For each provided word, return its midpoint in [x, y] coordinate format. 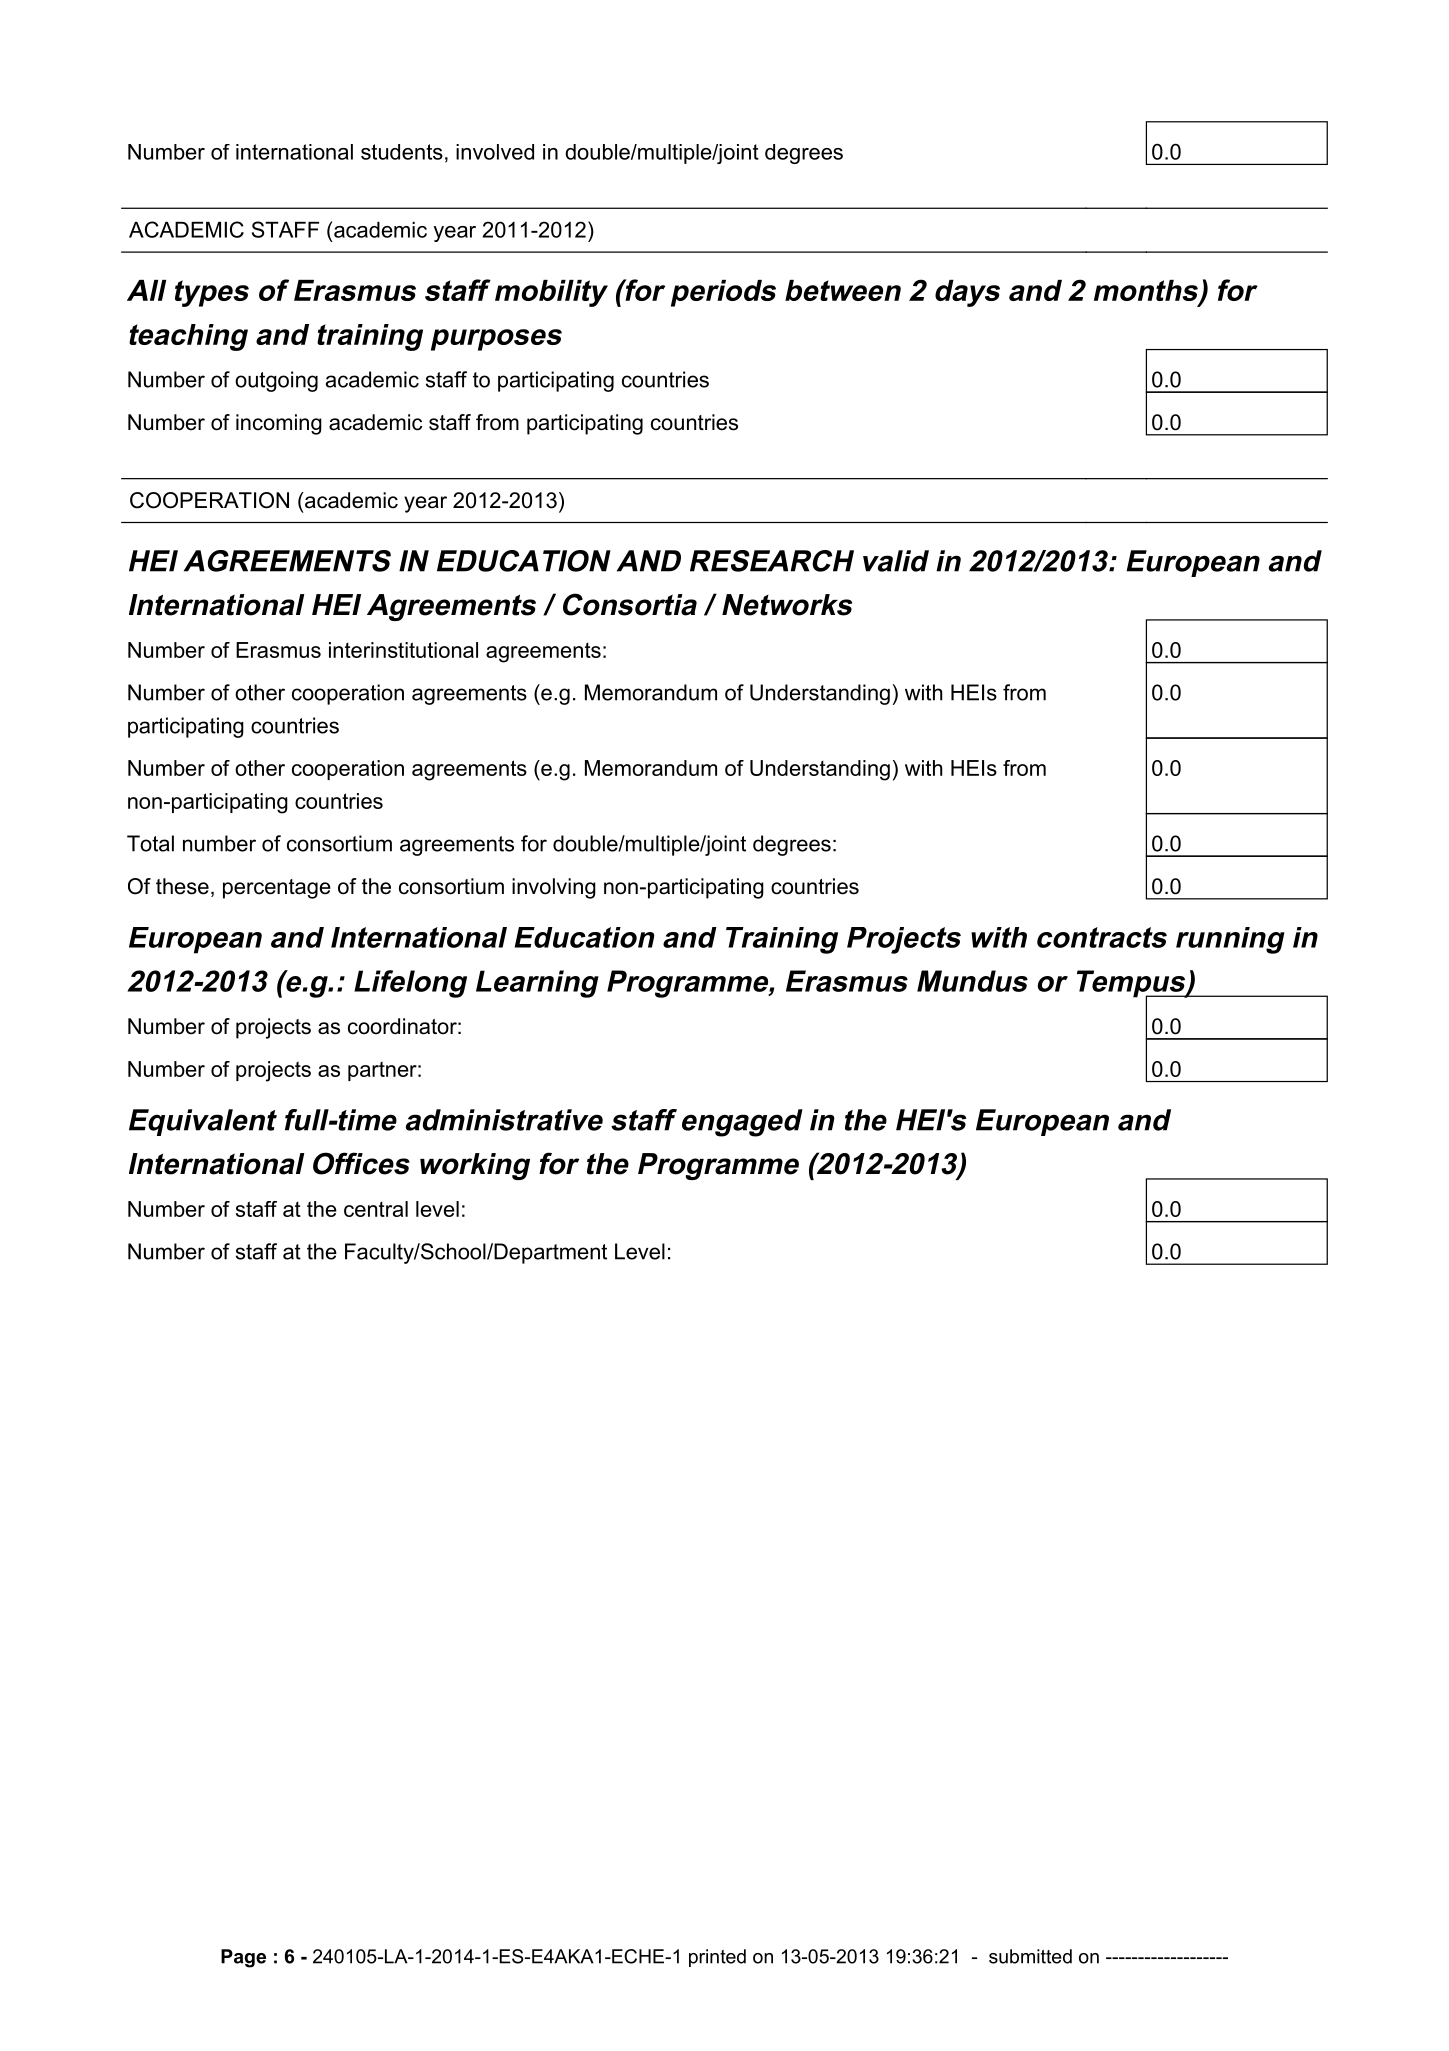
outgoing [276, 381]
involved [495, 152]
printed [717, 1958]
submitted [1030, 1956]
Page [243, 1958]
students [402, 152]
